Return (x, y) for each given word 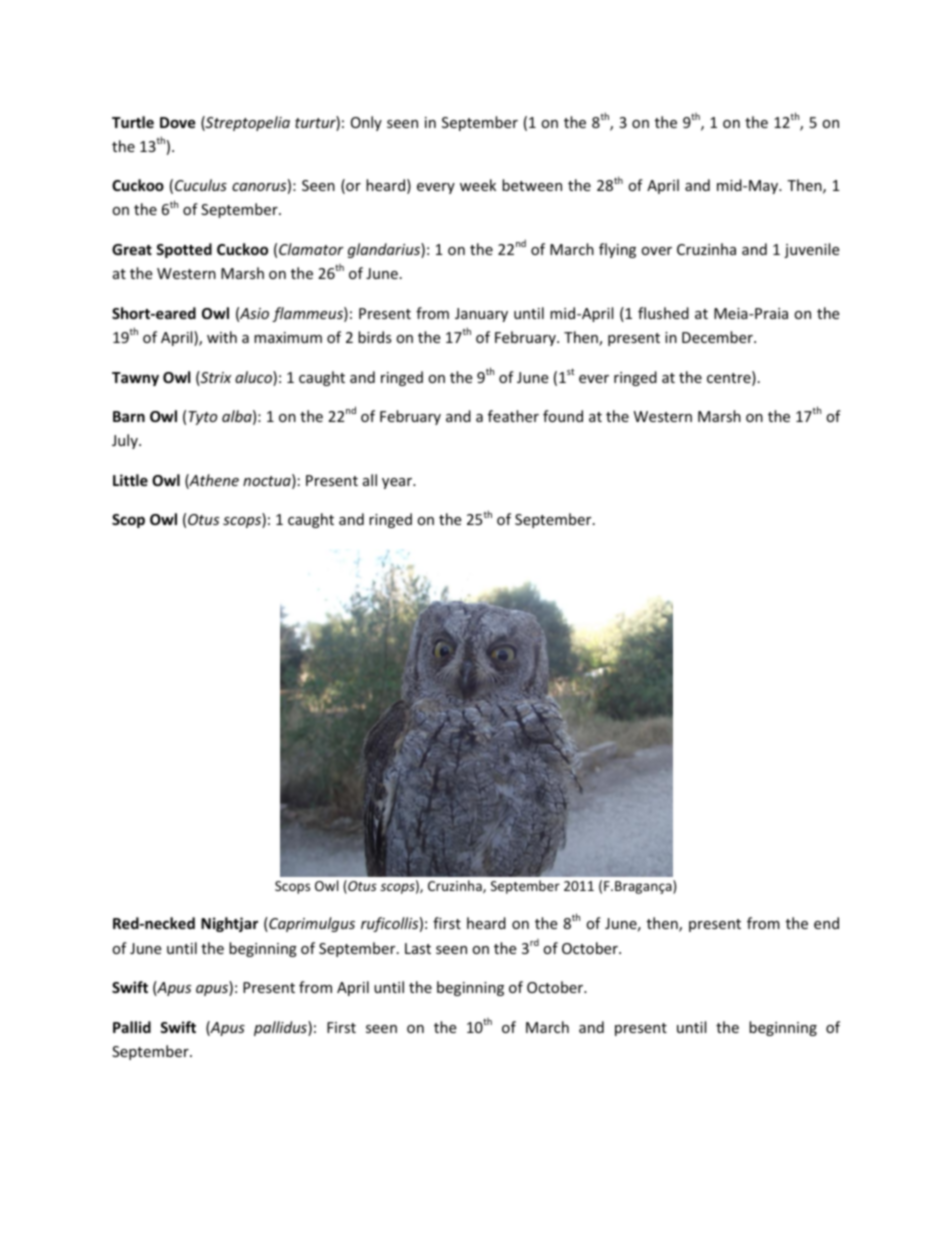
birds (375, 337)
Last (418, 948)
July (126, 441)
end (826, 923)
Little (130, 480)
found (563, 416)
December (718, 337)
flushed (663, 313)
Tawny (135, 379)
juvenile (811, 250)
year (398, 483)
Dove (178, 122)
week (478, 185)
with (222, 337)
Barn (129, 416)
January (481, 315)
